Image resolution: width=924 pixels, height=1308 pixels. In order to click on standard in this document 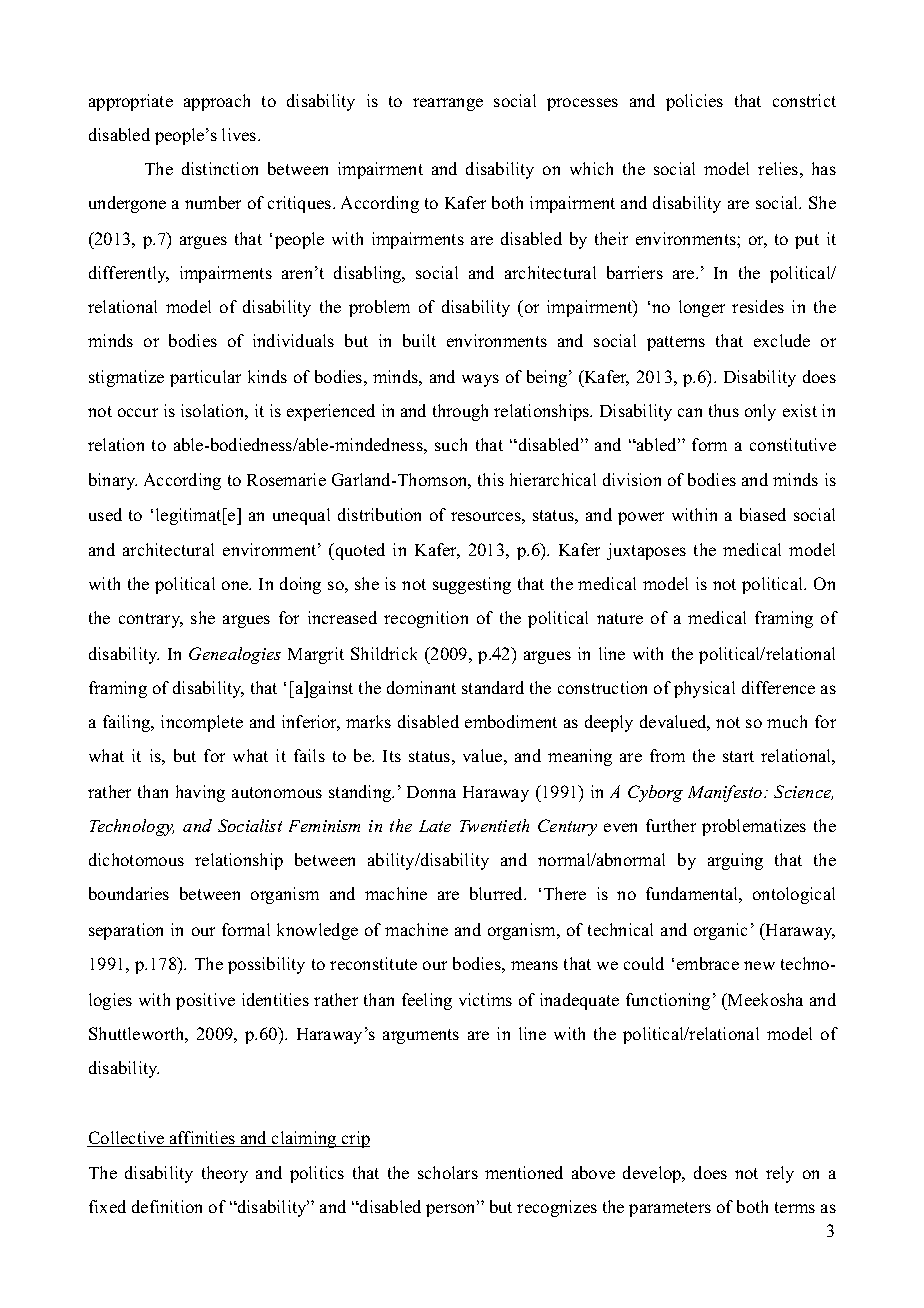, I will do `click(493, 687)`.
